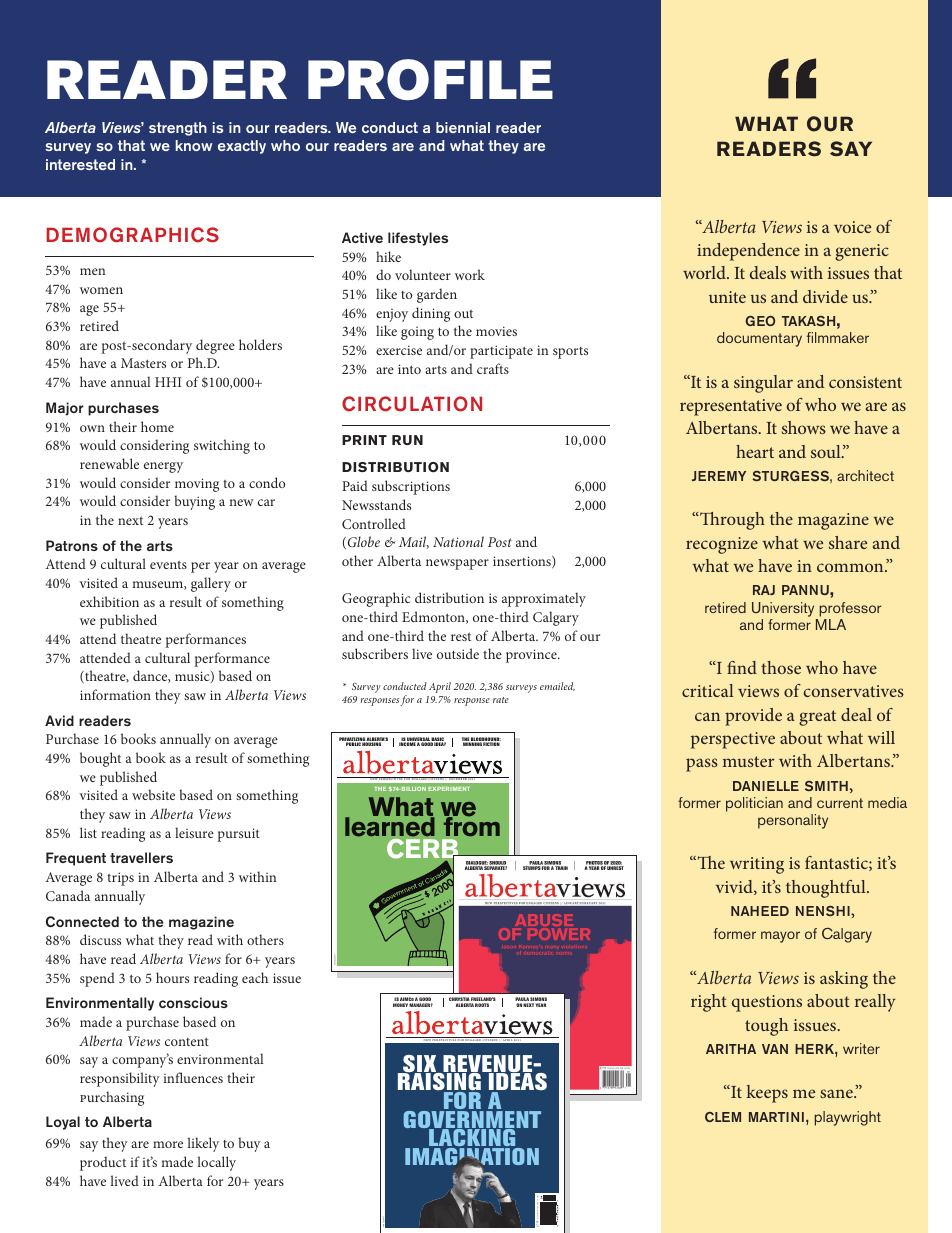 This screenshot has width=952, height=1233. What do you see at coordinates (163, 467) in the screenshot?
I see `energy` at bounding box center [163, 467].
